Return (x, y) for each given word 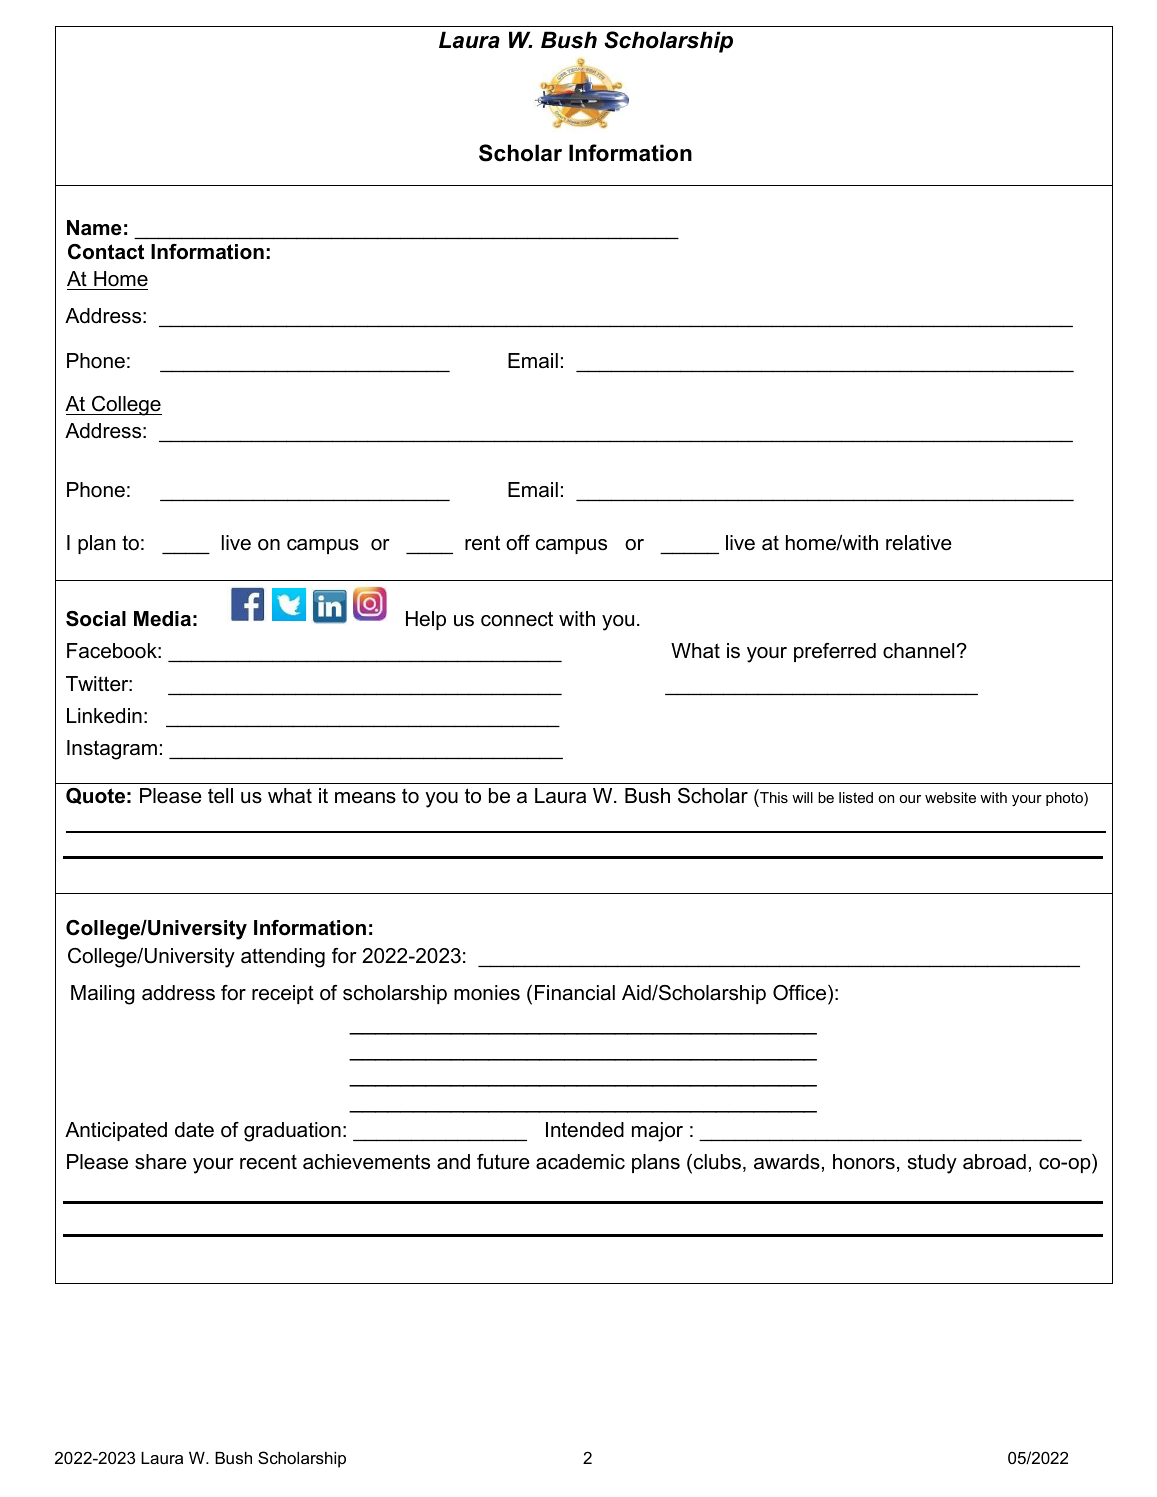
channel (920, 651)
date (194, 1130)
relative (919, 543)
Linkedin (104, 716)
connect (517, 619)
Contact (106, 252)
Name (94, 228)
